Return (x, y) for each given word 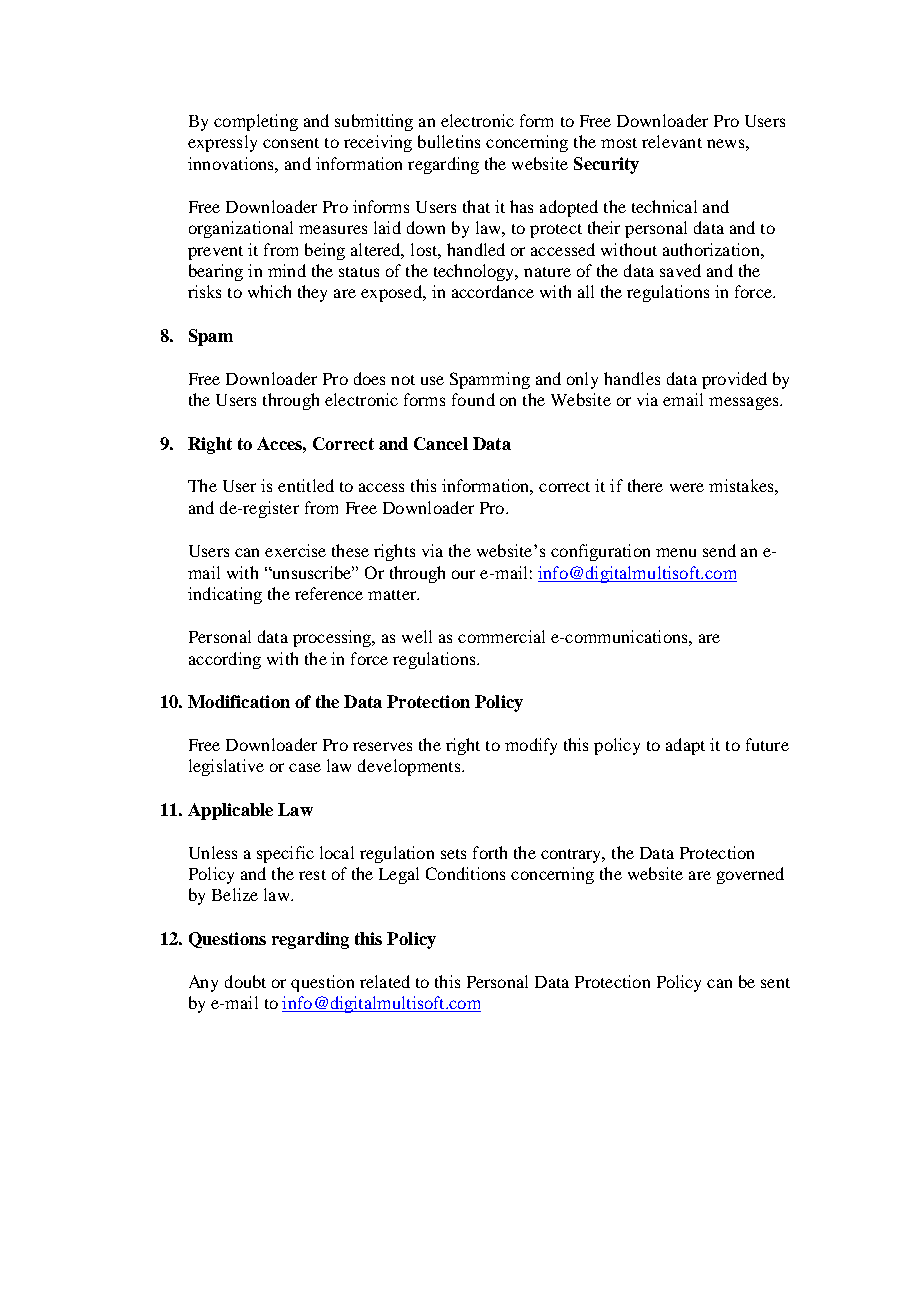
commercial (501, 636)
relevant (672, 141)
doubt (245, 981)
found (473, 399)
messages (745, 403)
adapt (685, 746)
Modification (239, 701)
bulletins (449, 141)
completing (256, 122)
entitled (306, 485)
